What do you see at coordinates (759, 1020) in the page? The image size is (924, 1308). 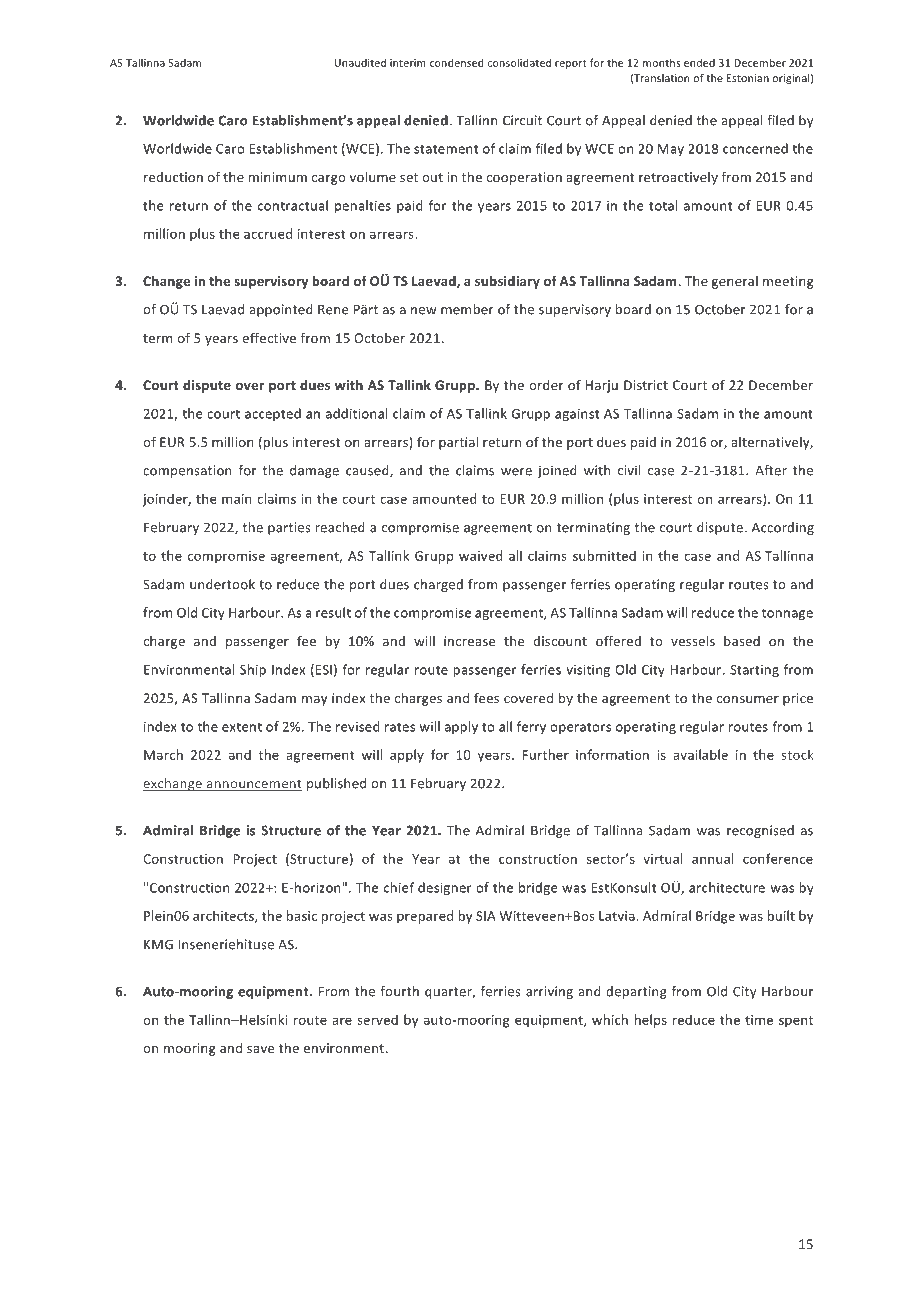 I see `time` at bounding box center [759, 1020].
